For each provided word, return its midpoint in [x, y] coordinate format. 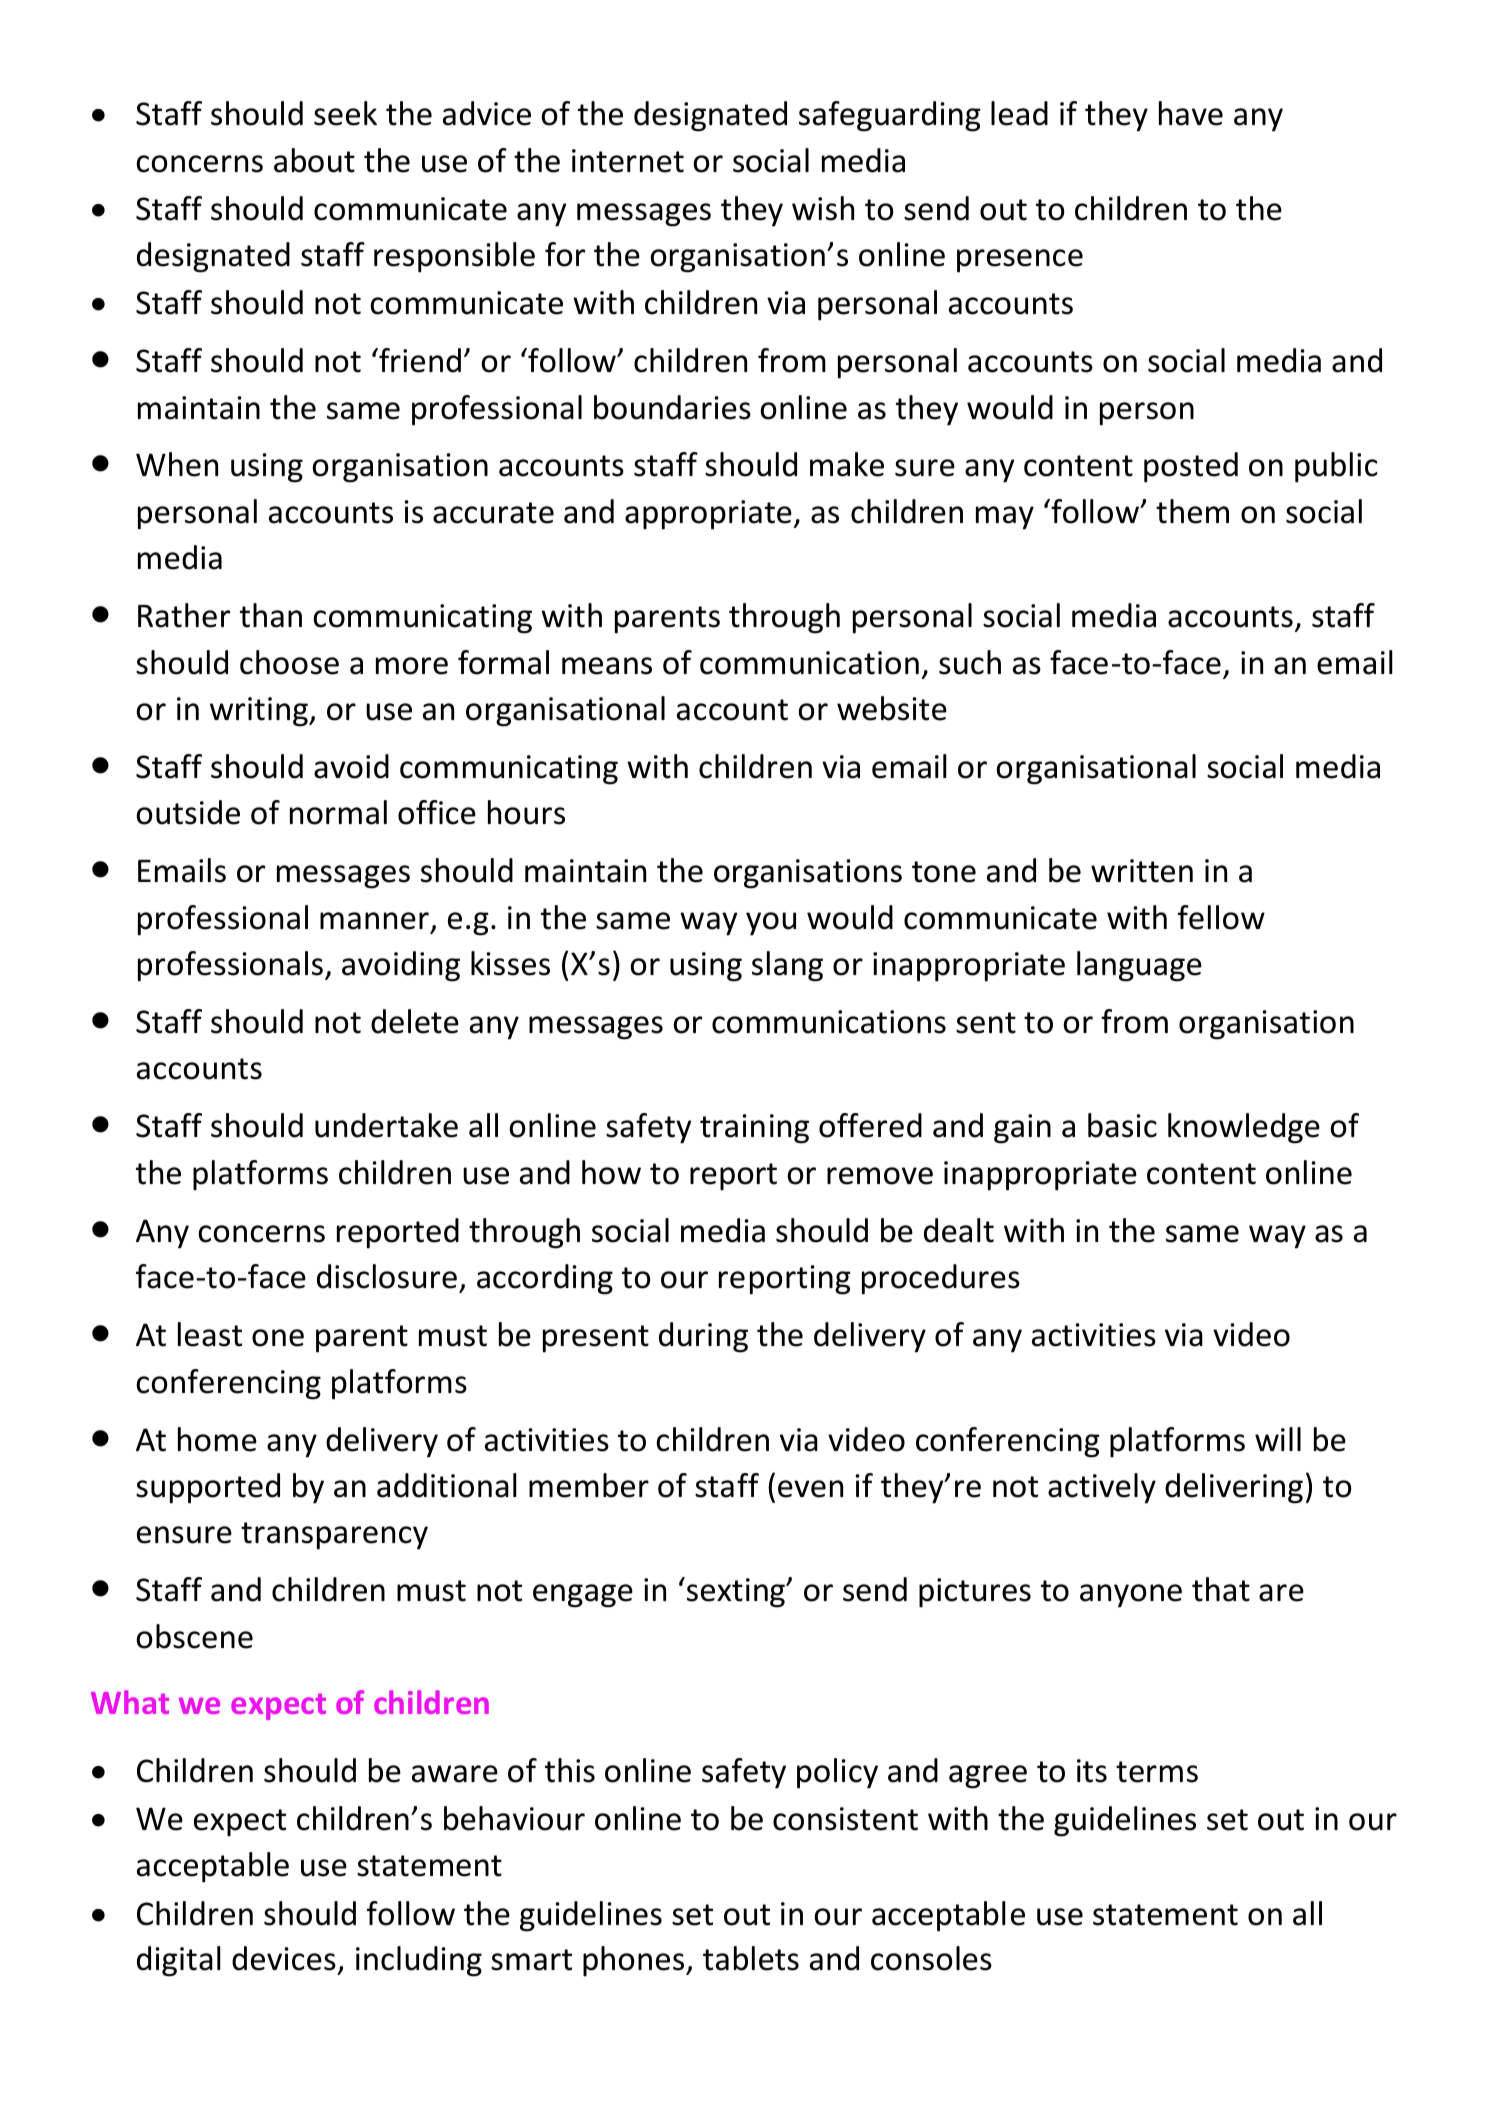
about [314, 160]
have [1191, 113]
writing [260, 712]
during [703, 1337]
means [607, 666]
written [1142, 871]
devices [284, 1958]
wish [823, 208]
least [210, 1334]
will [1278, 1439]
